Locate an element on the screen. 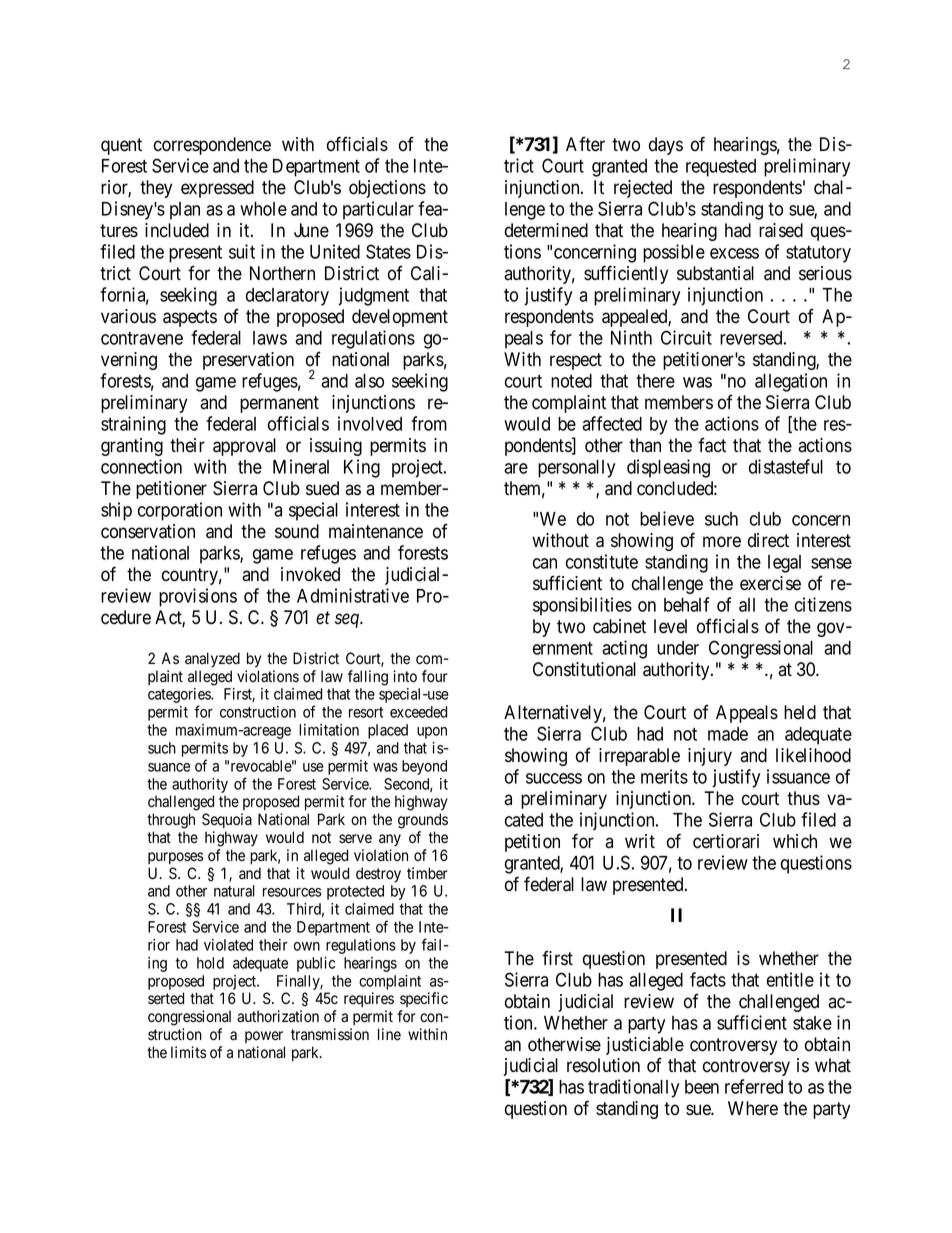 The height and width of the screenshot is (1233, 952). determined is located at coordinates (546, 230).
